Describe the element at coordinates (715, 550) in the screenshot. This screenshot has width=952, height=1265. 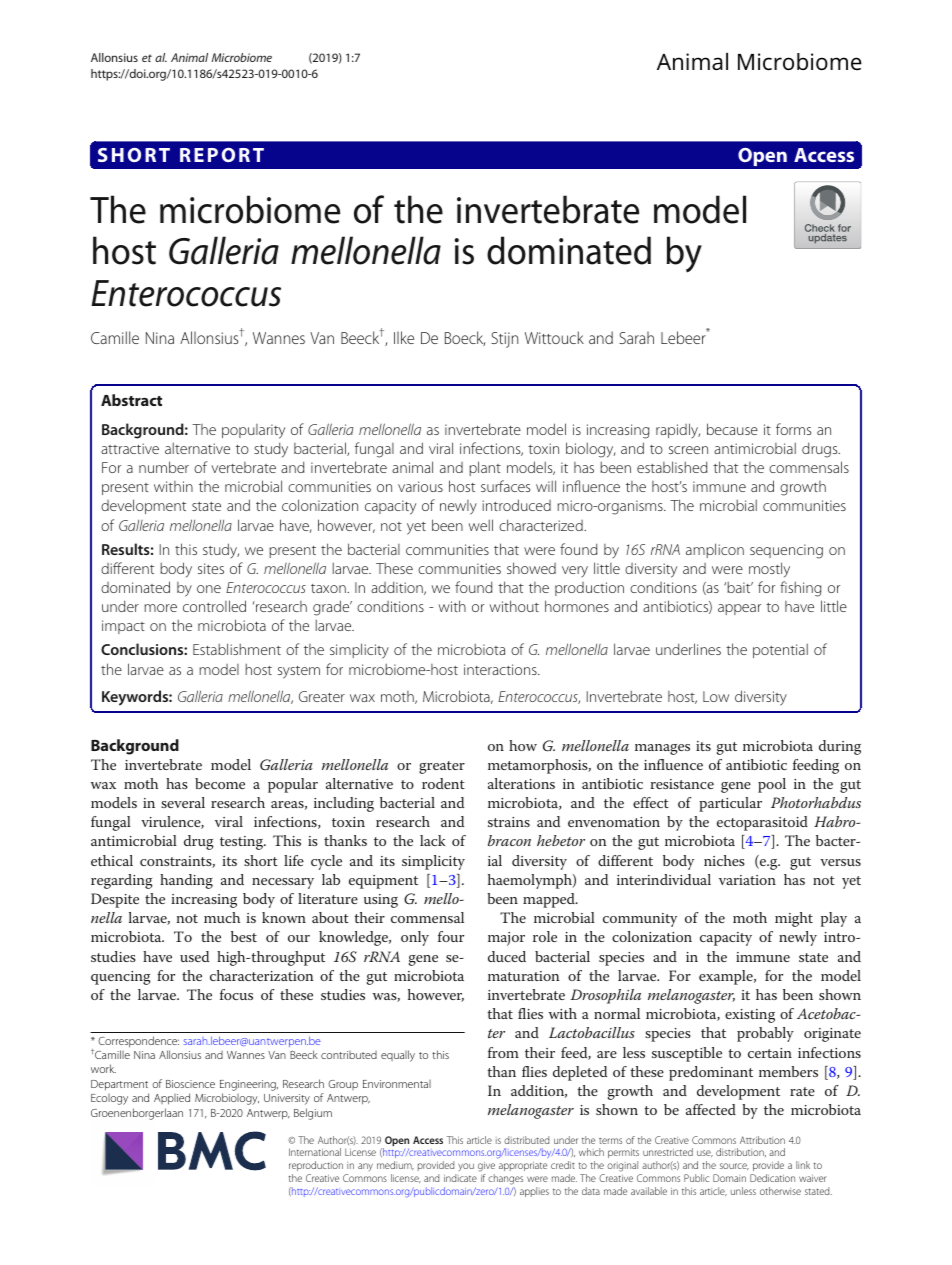
I see `amplicon` at that location.
